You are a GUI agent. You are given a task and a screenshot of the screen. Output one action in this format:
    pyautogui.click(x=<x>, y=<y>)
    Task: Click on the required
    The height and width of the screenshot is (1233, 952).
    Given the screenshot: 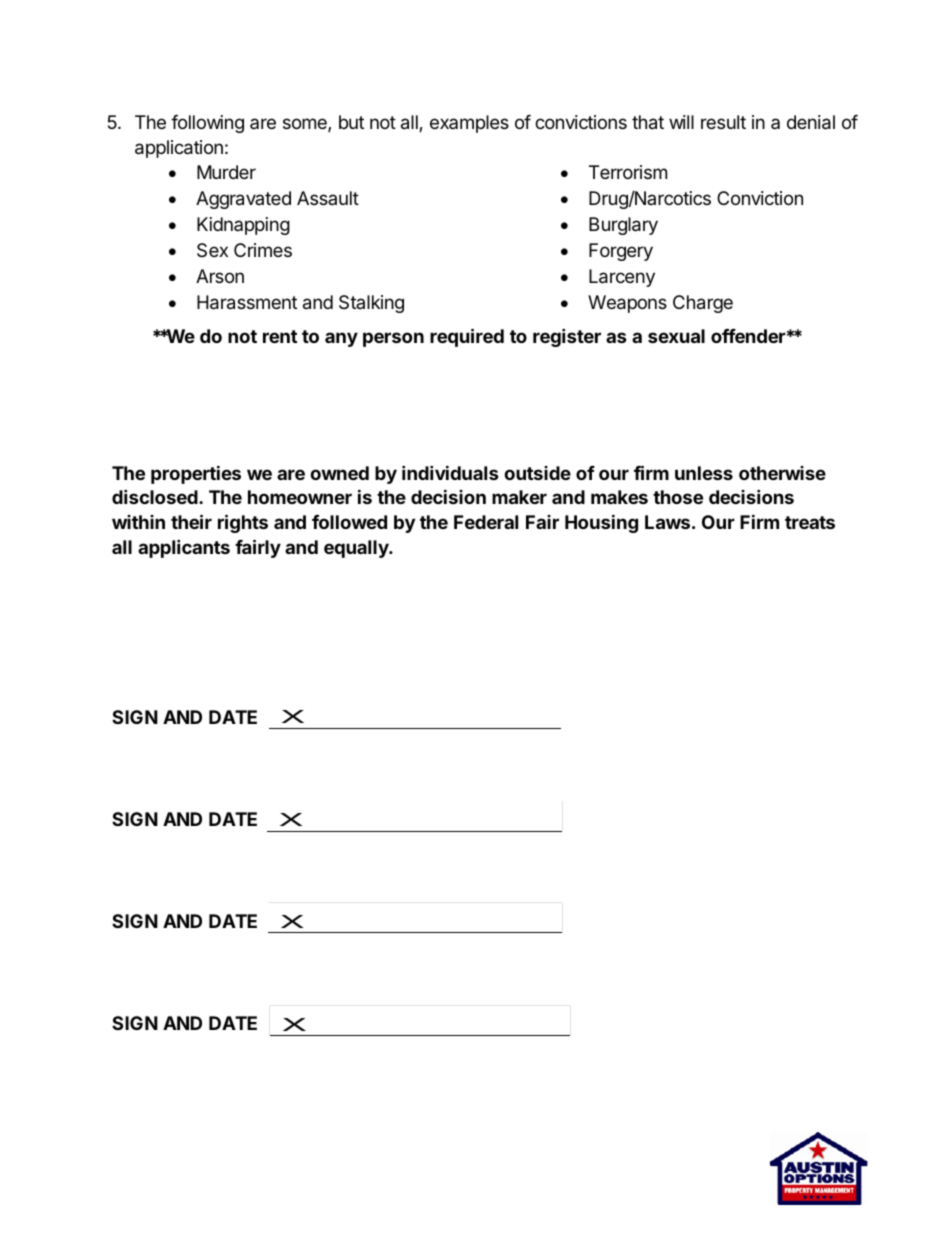 What is the action you would take?
    pyautogui.click(x=467, y=337)
